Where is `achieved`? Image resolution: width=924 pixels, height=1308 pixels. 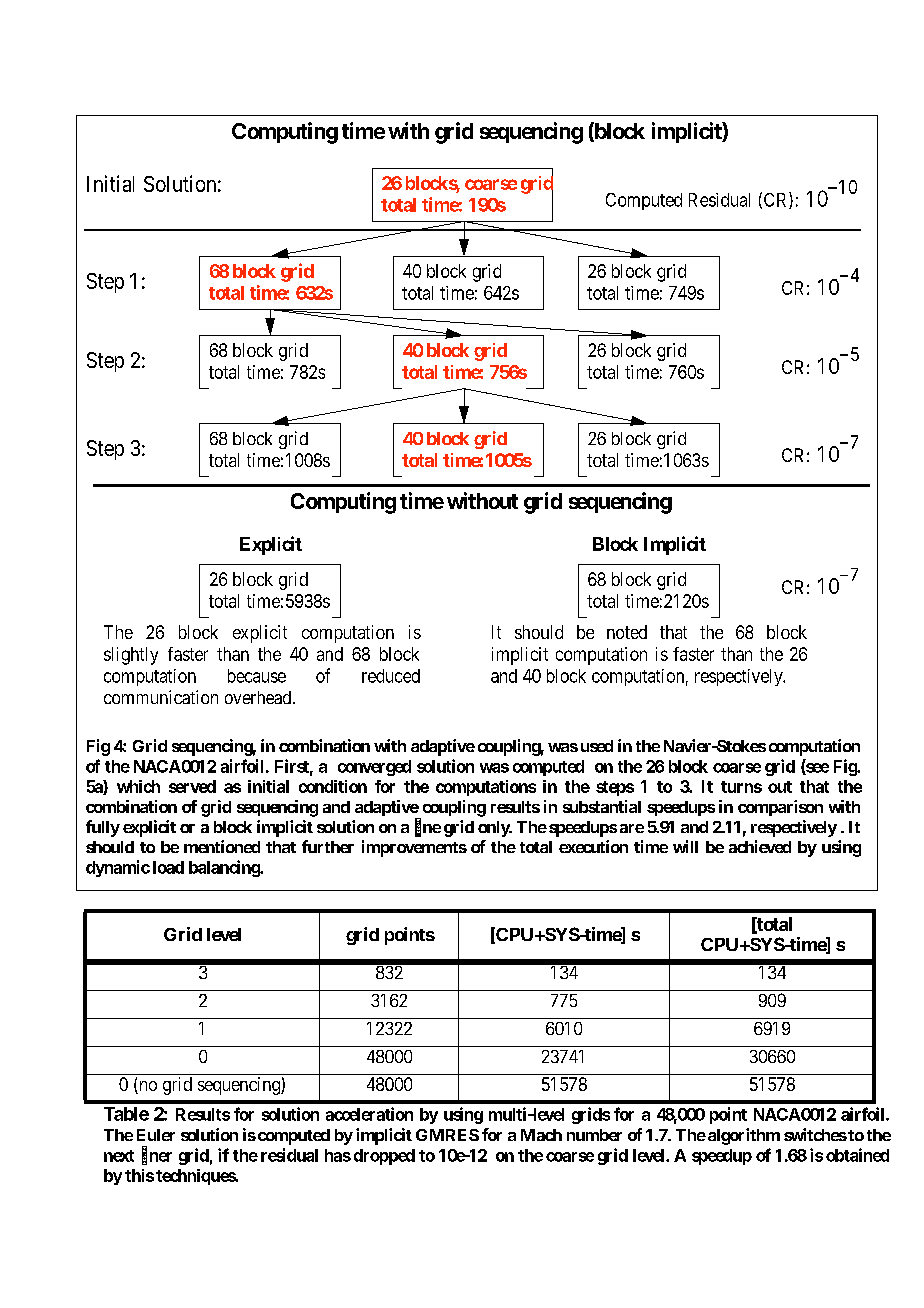 achieved is located at coordinates (760, 846).
